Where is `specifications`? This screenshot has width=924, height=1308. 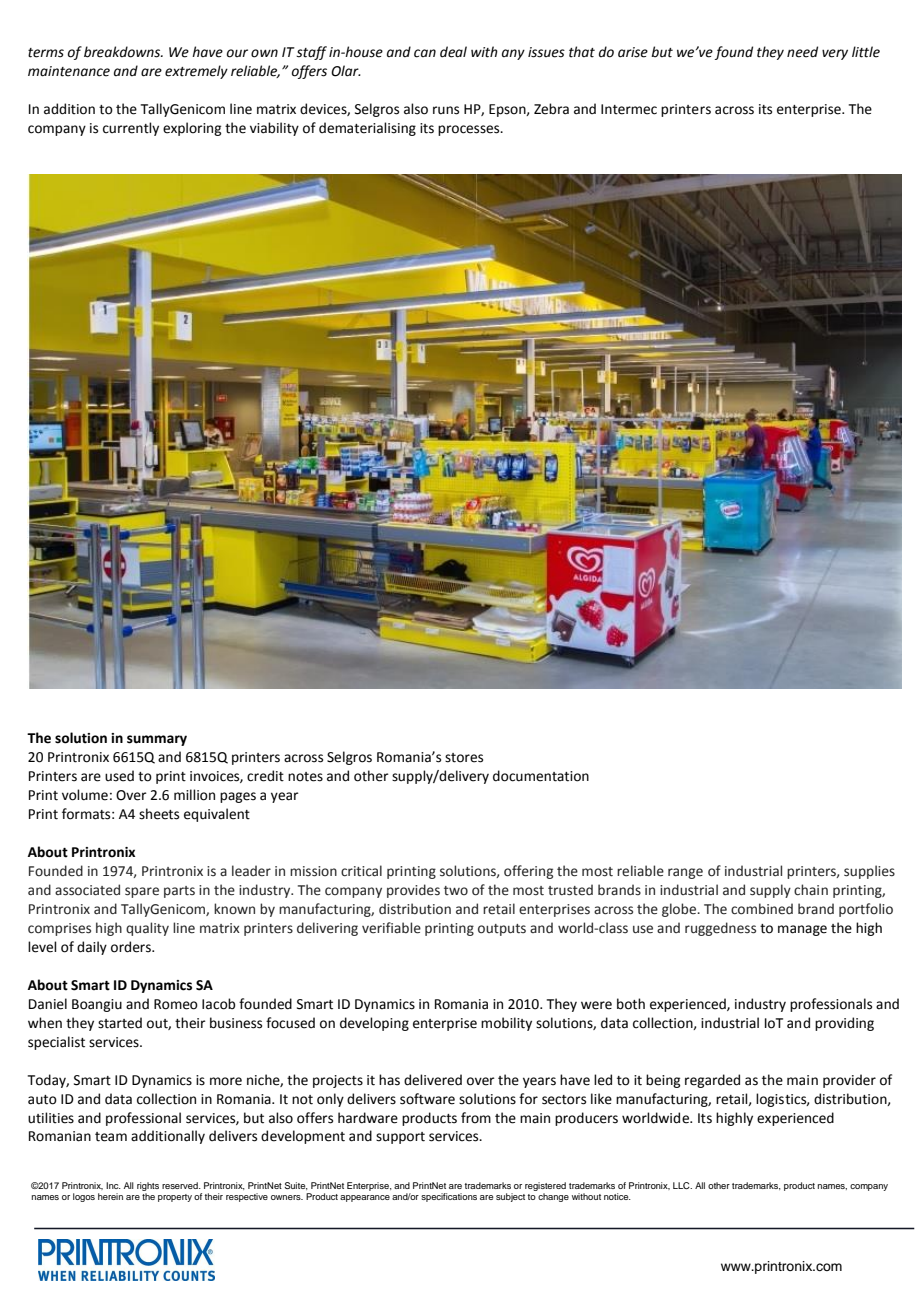 specifications is located at coordinates (449, 1197).
